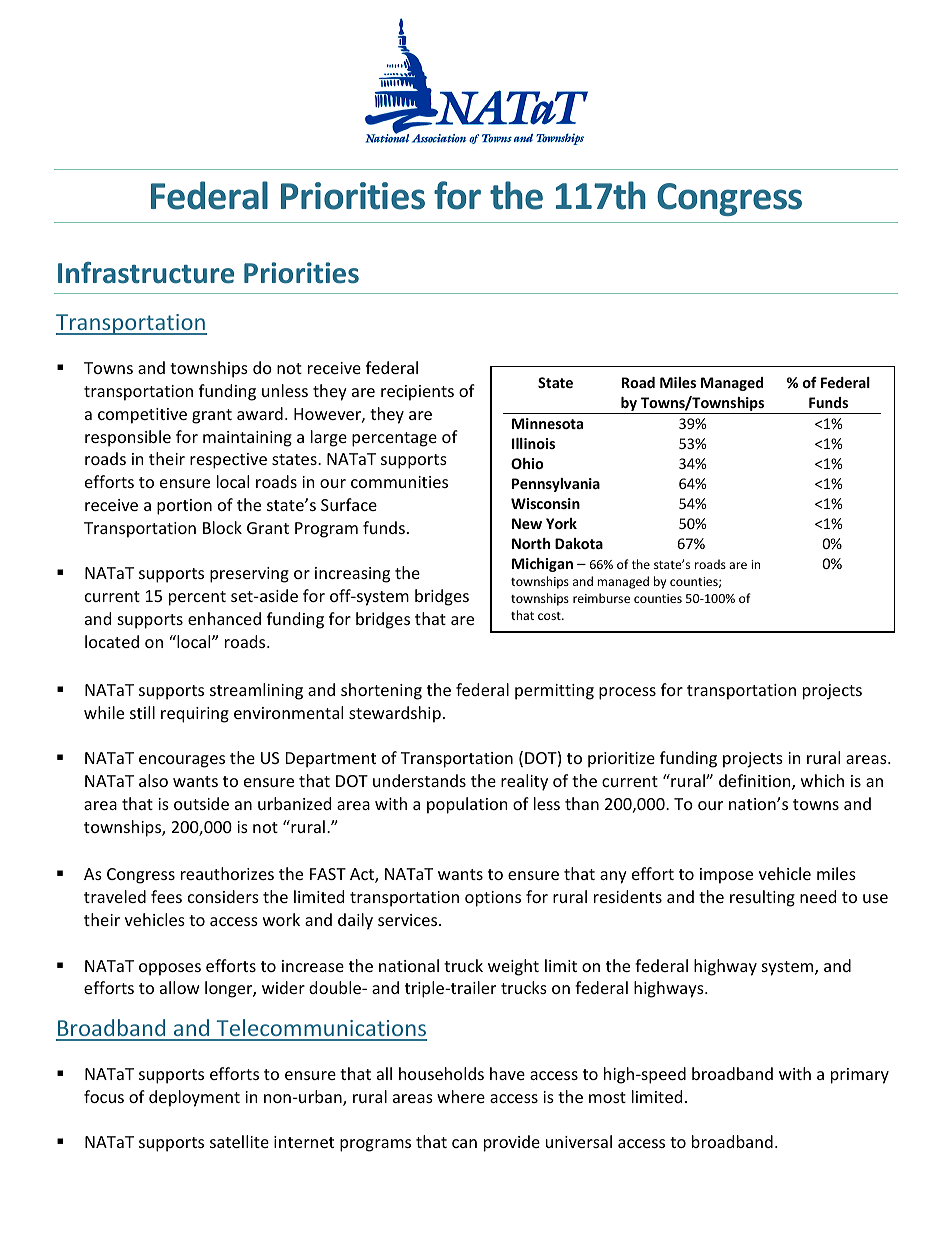 This screenshot has width=952, height=1233. What do you see at coordinates (417, 393) in the screenshot?
I see `recipients` at bounding box center [417, 393].
